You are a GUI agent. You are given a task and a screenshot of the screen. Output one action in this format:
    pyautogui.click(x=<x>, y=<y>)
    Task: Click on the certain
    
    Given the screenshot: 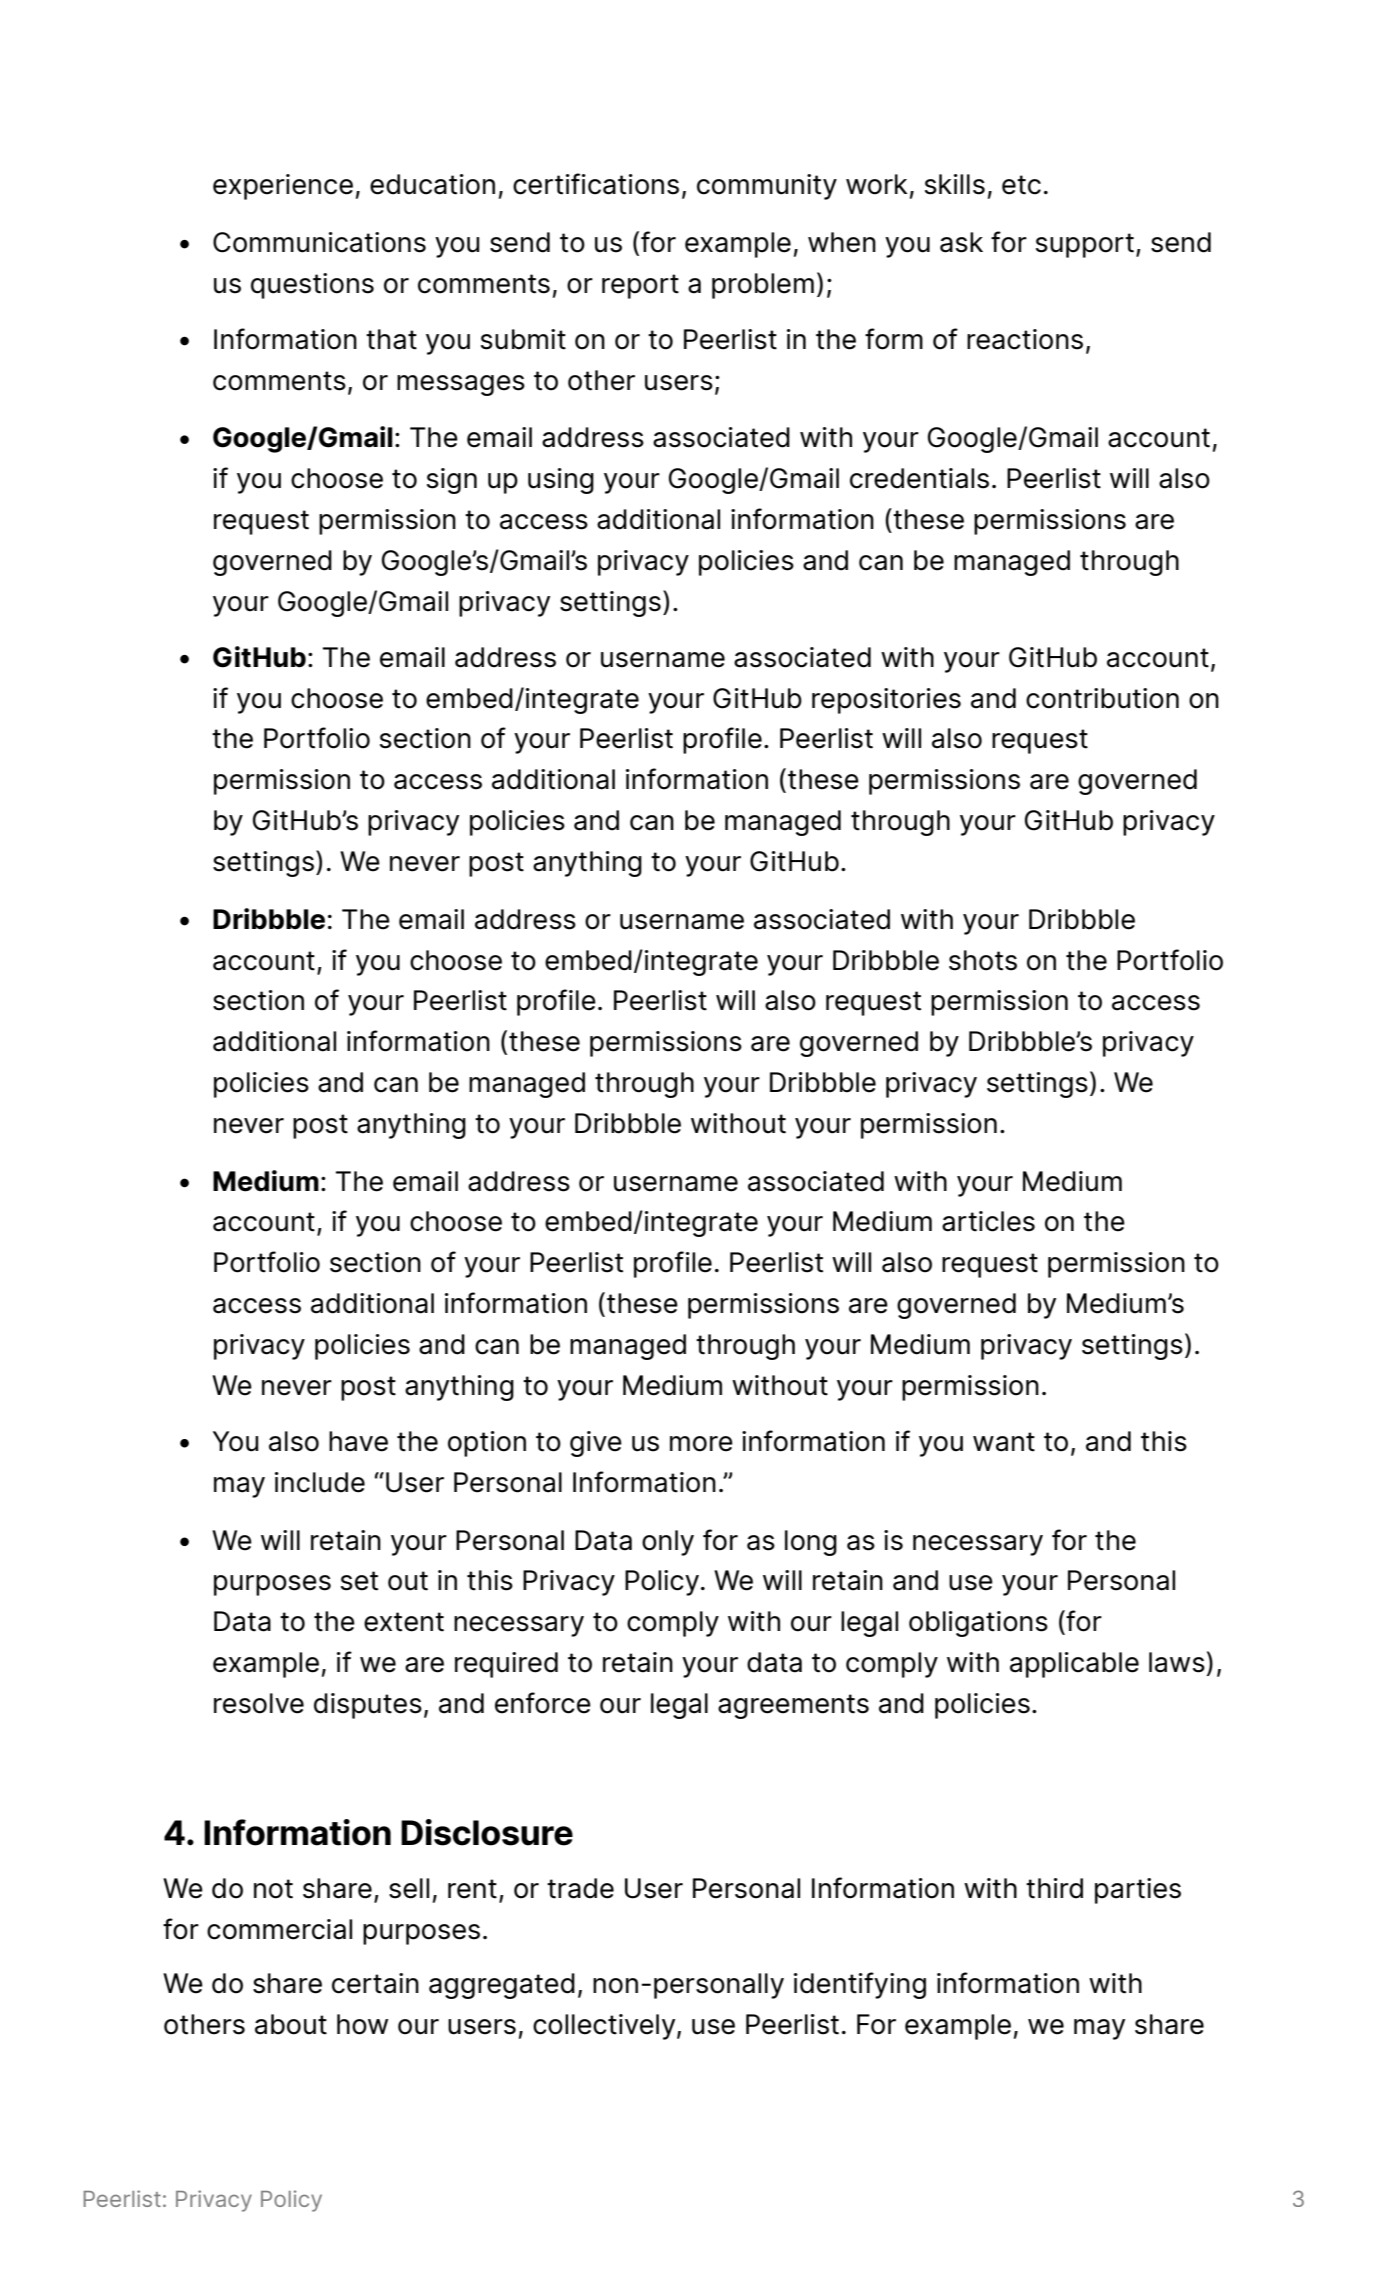 What is the action you would take?
    pyautogui.click(x=375, y=1983)
